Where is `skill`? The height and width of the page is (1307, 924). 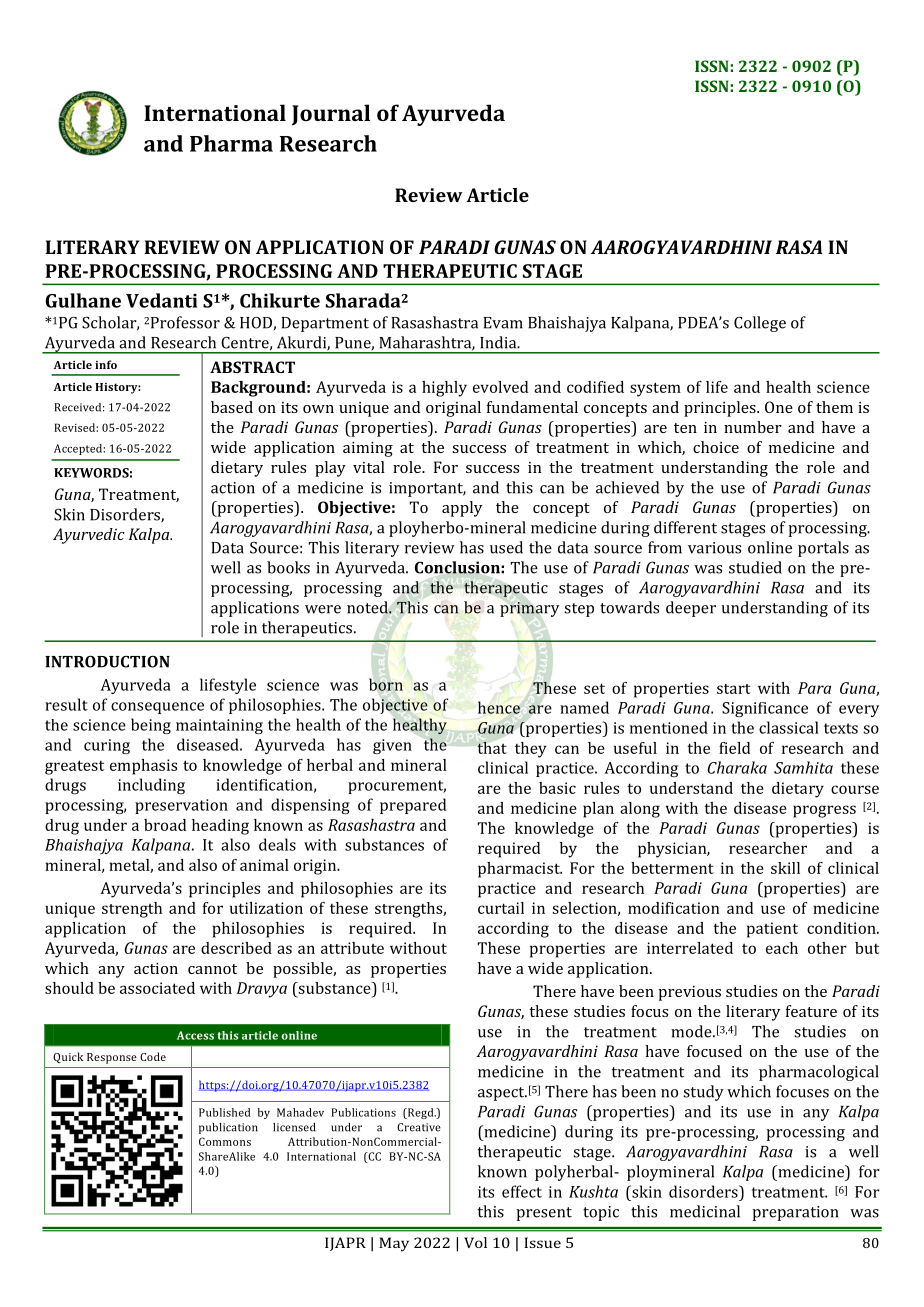
skill is located at coordinates (785, 868).
